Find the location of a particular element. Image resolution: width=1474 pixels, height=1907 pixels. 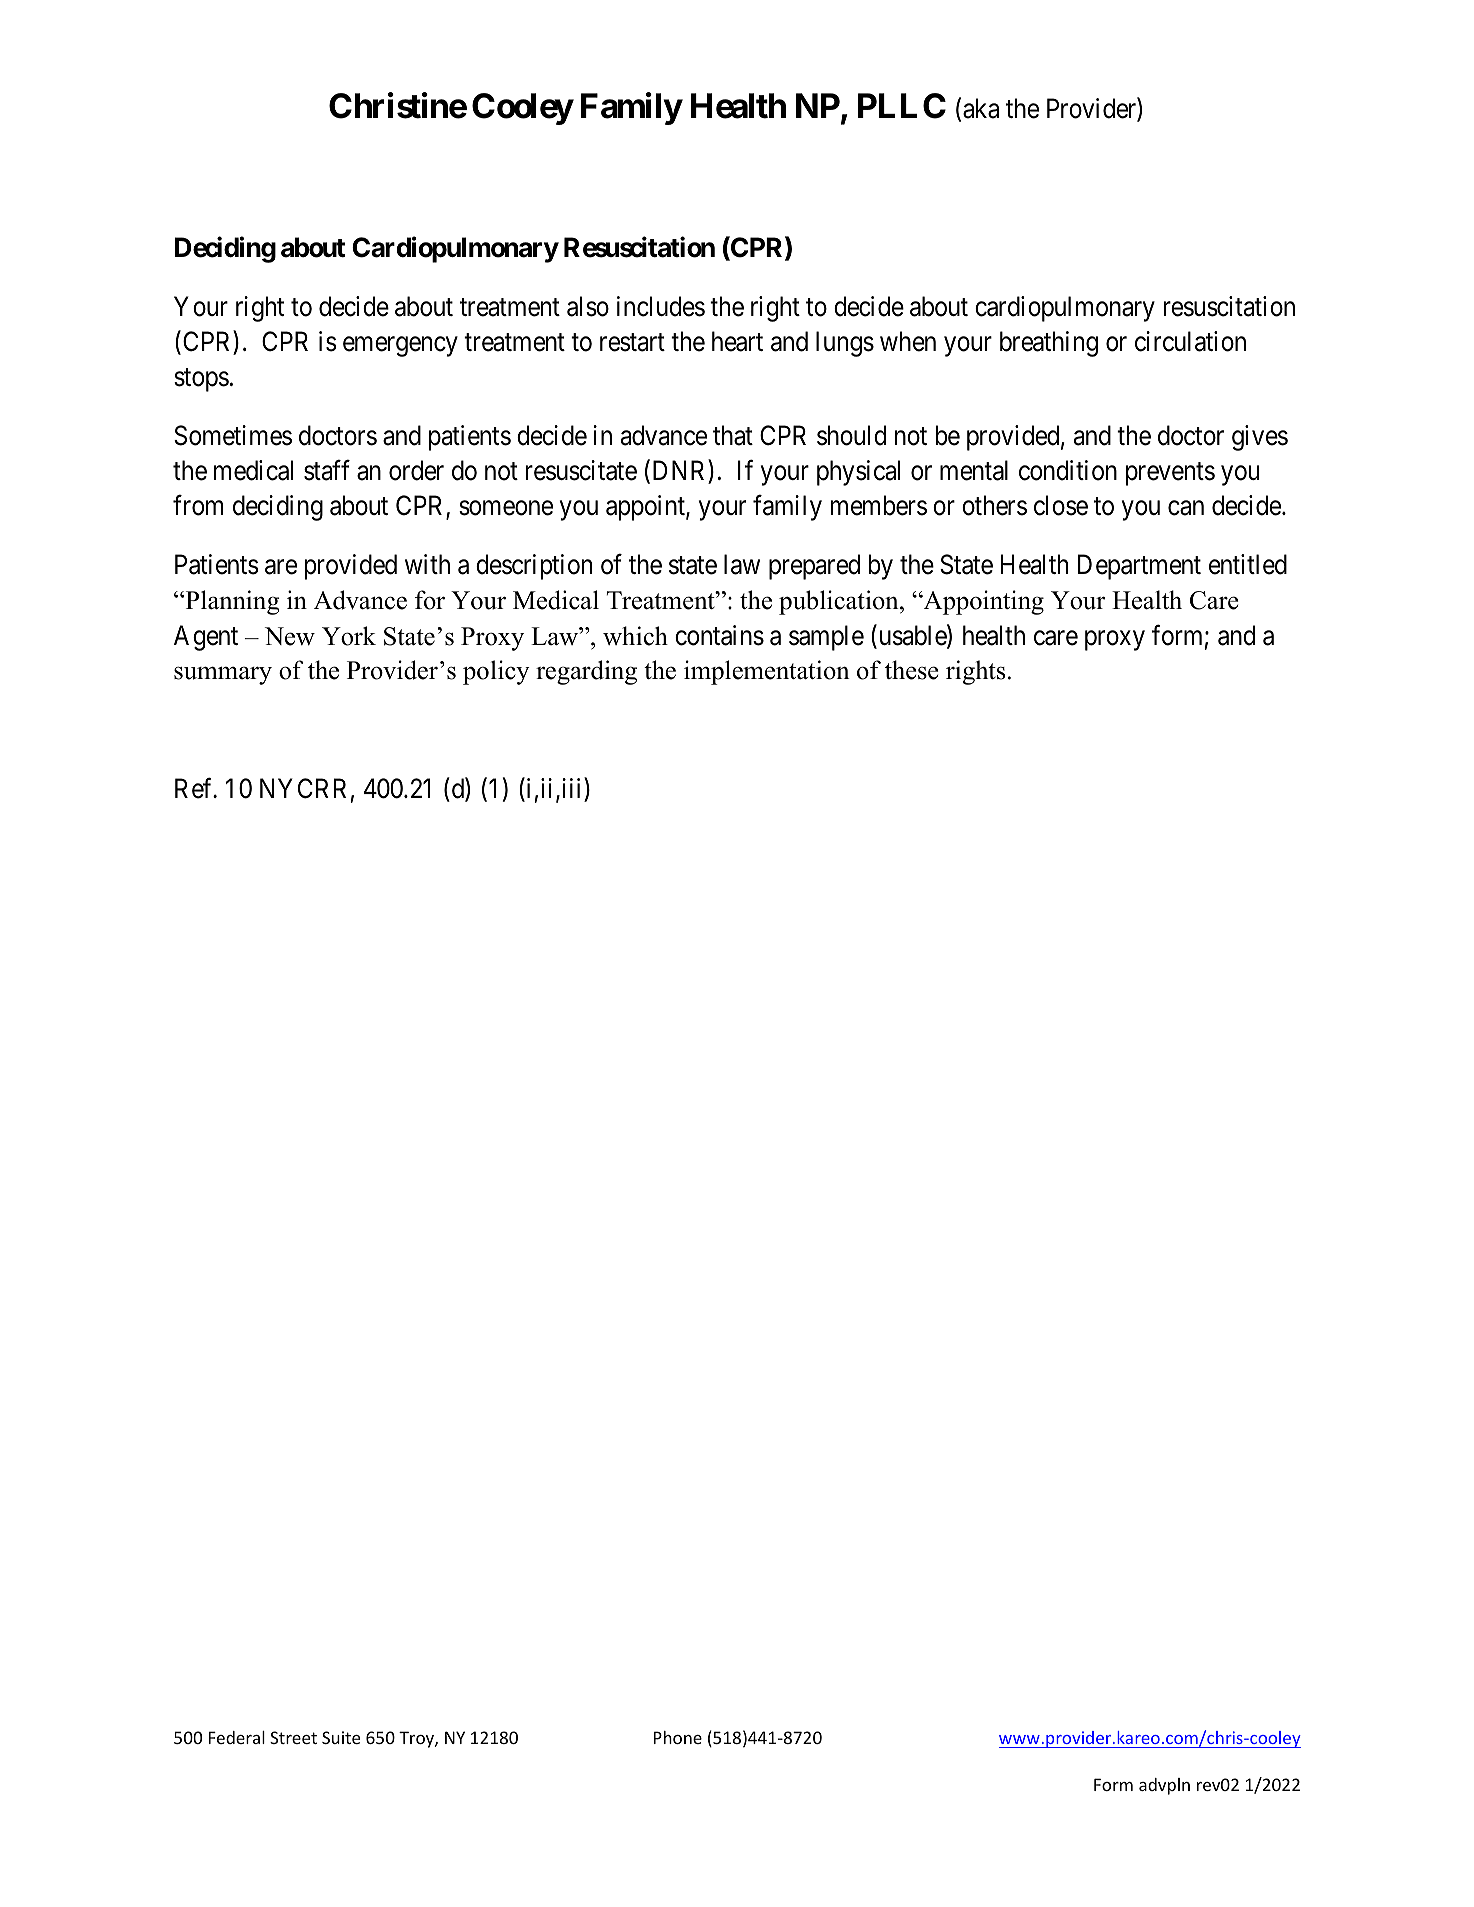

emergency is located at coordinates (400, 347).
